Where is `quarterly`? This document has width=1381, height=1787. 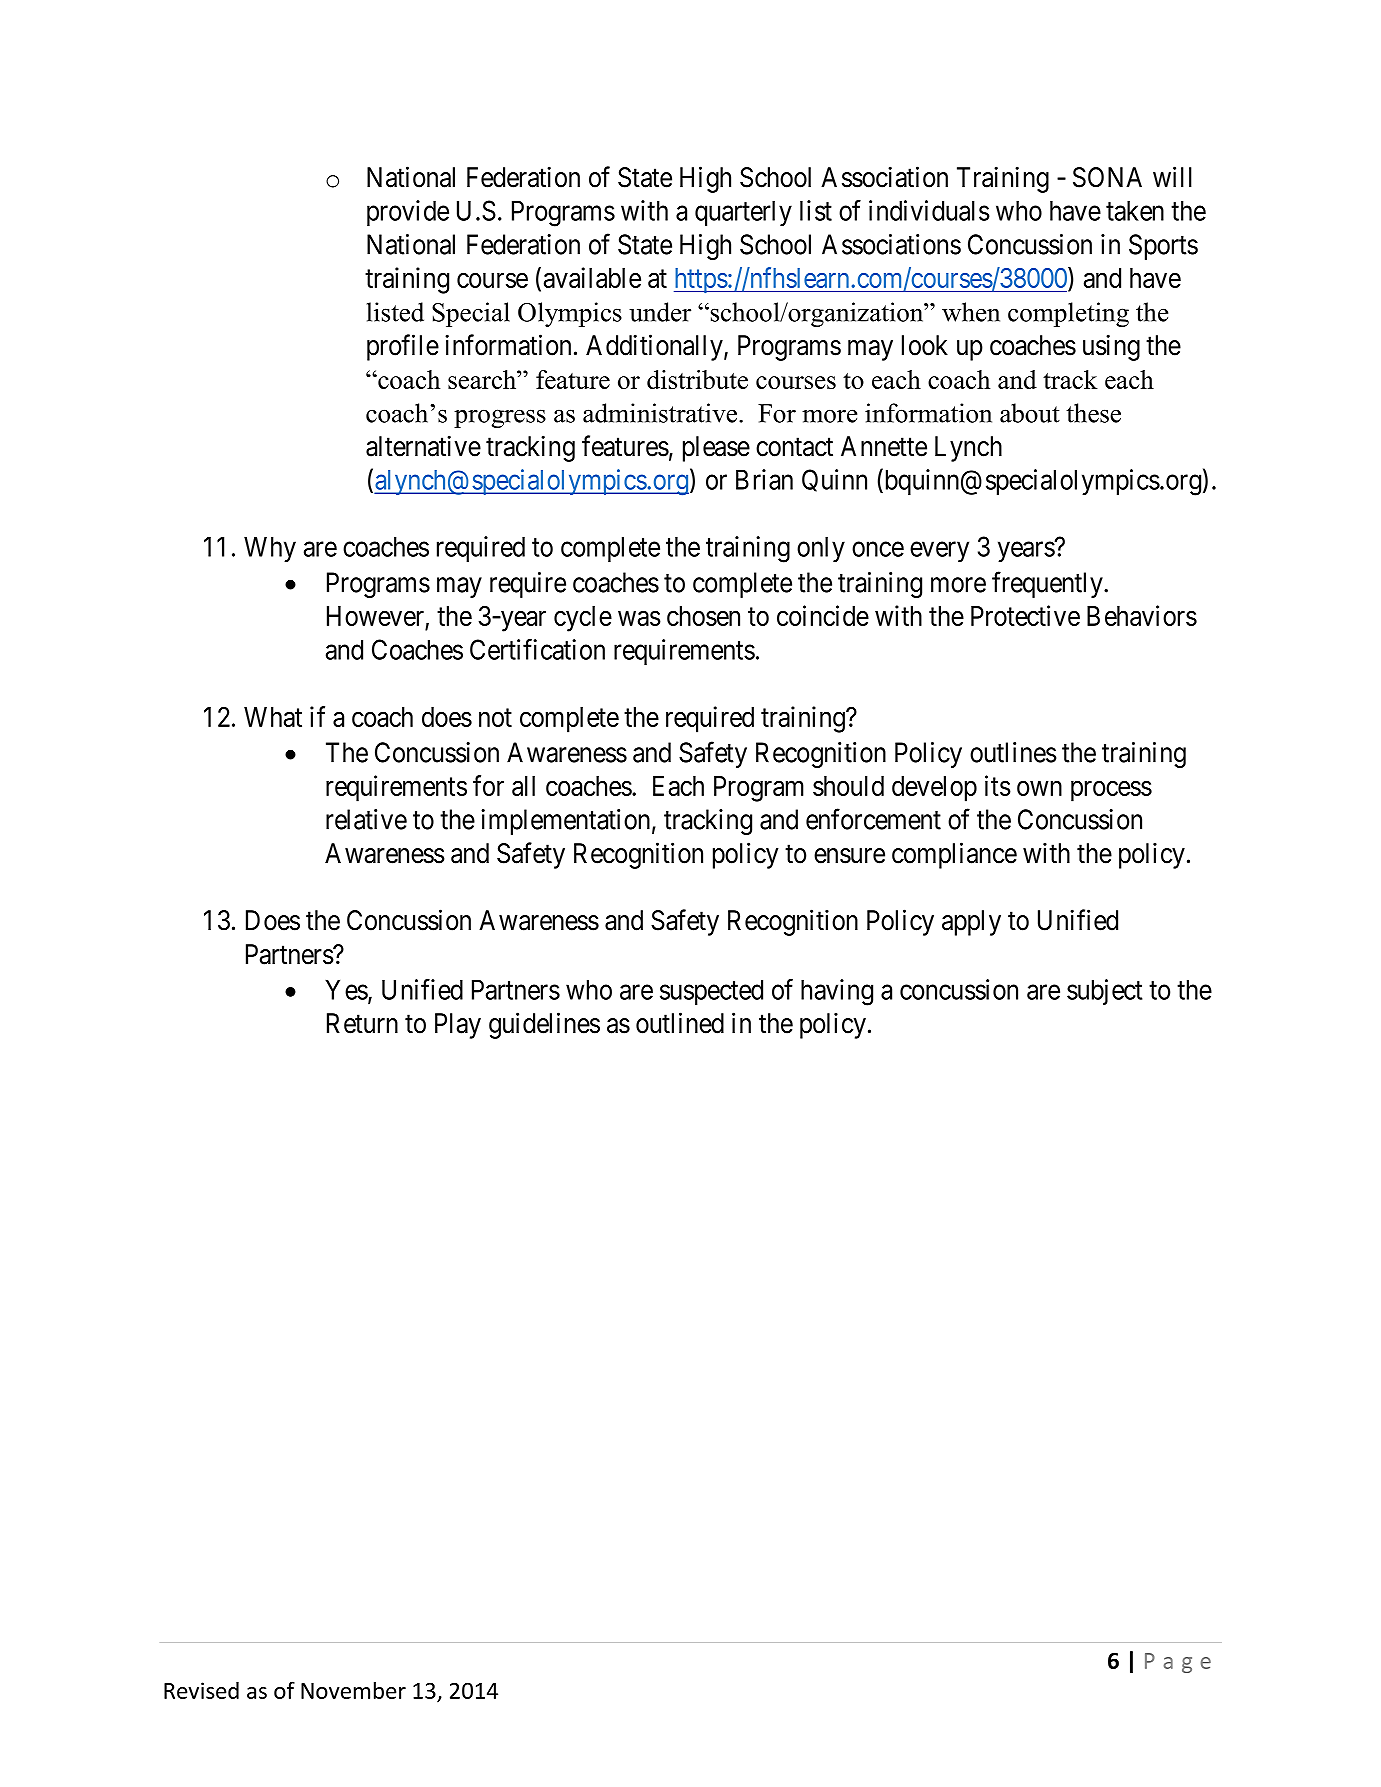 quarterly is located at coordinates (743, 213).
